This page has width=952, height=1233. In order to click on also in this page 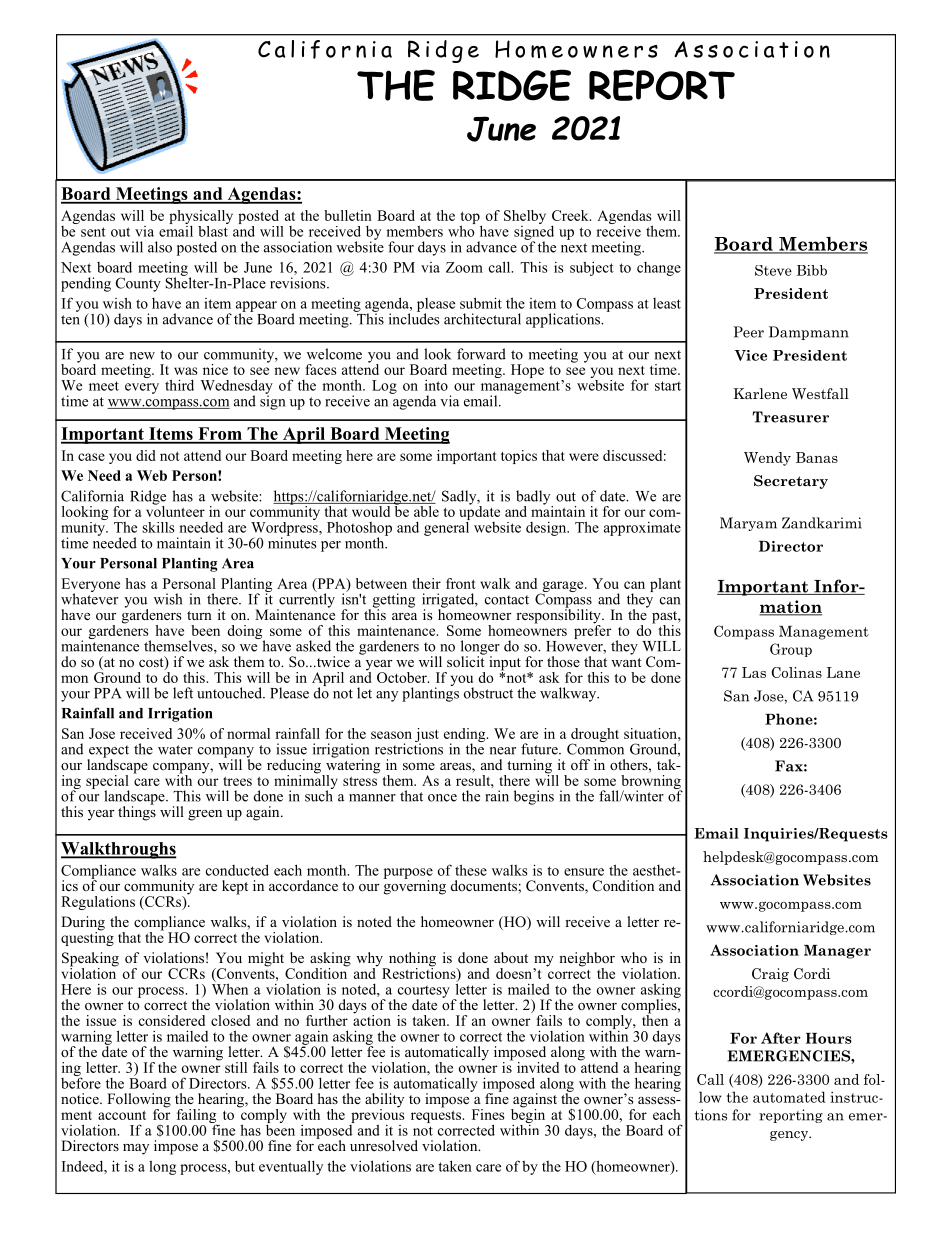, I will do `click(160, 247)`.
